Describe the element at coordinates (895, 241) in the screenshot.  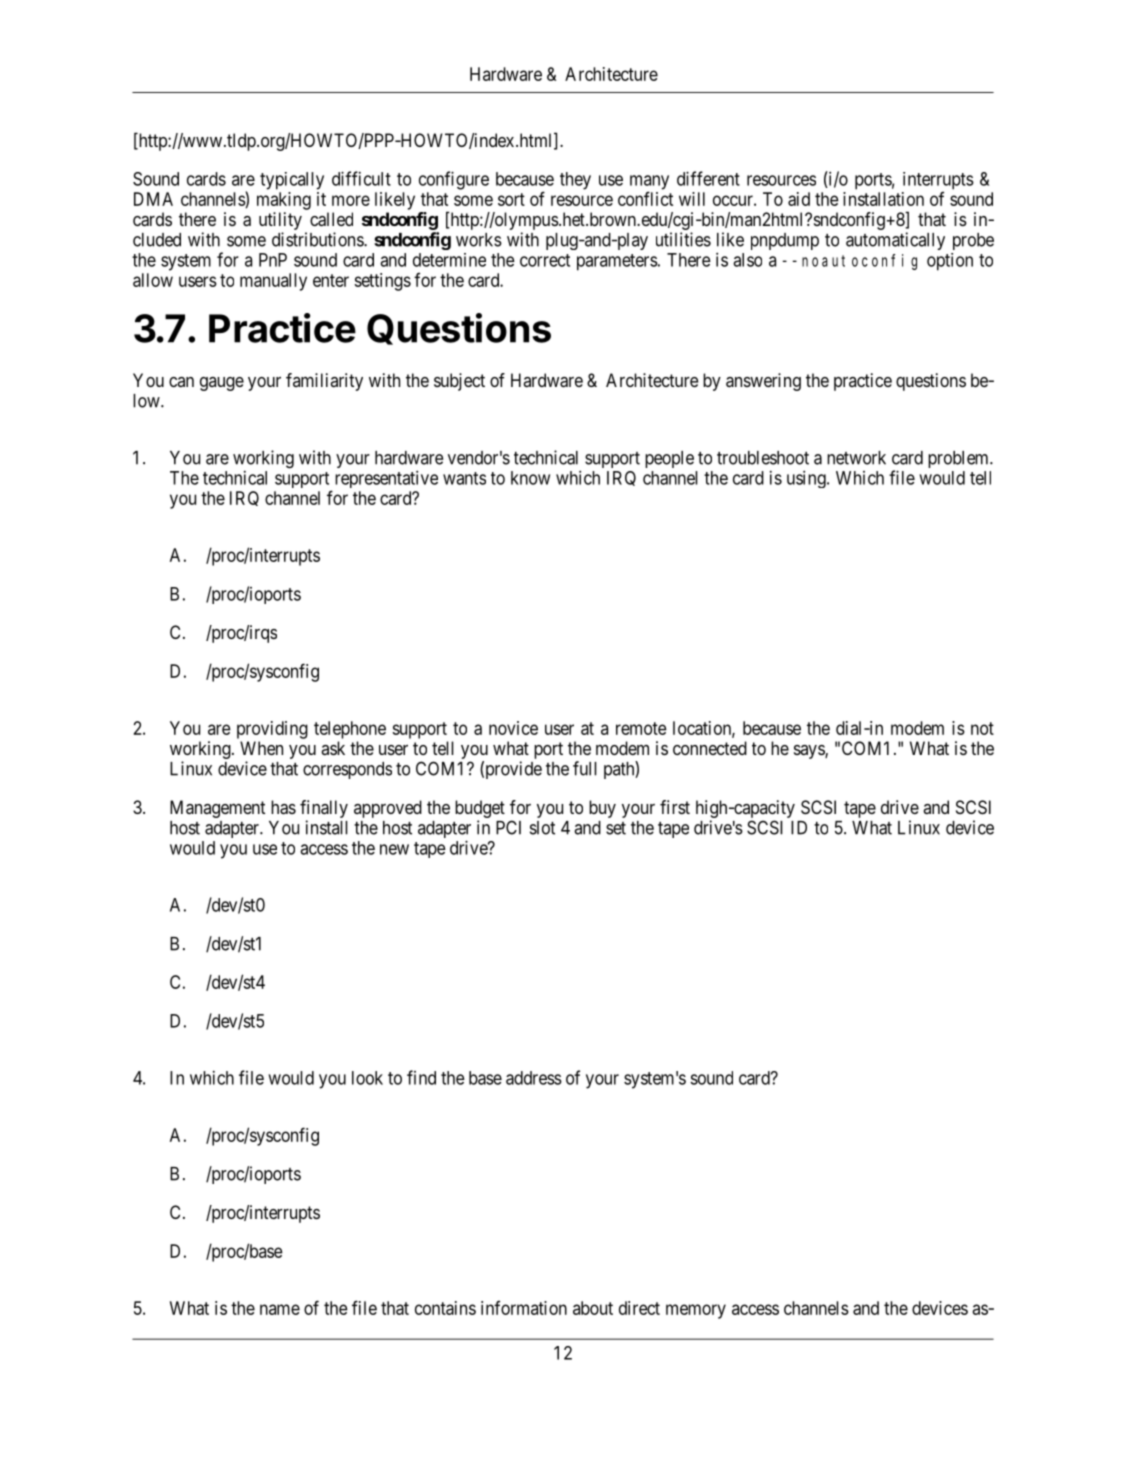
I see `automatically` at that location.
